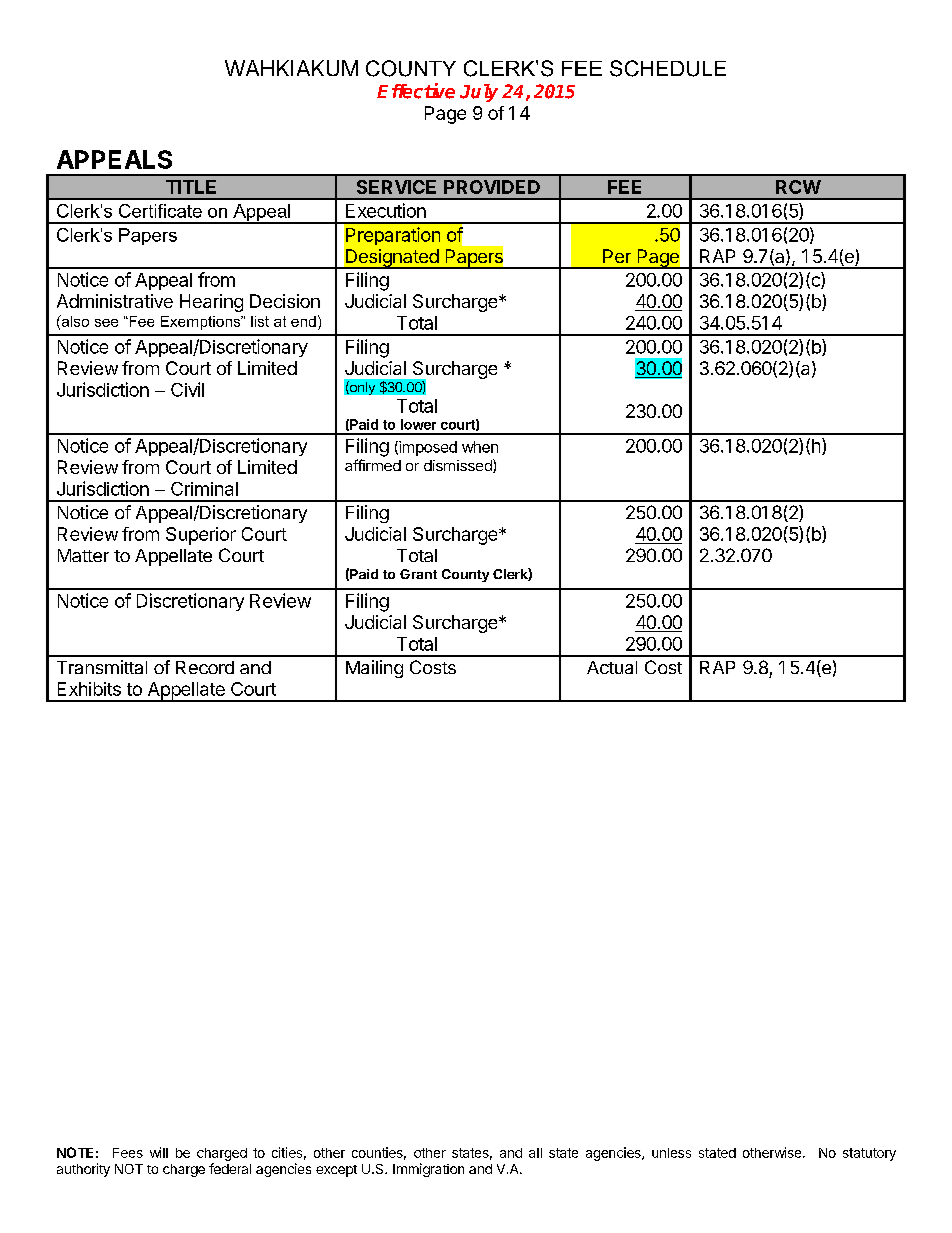 The width and height of the screenshot is (952, 1233). What do you see at coordinates (191, 187) in the screenshot?
I see `TITLE` at bounding box center [191, 187].
